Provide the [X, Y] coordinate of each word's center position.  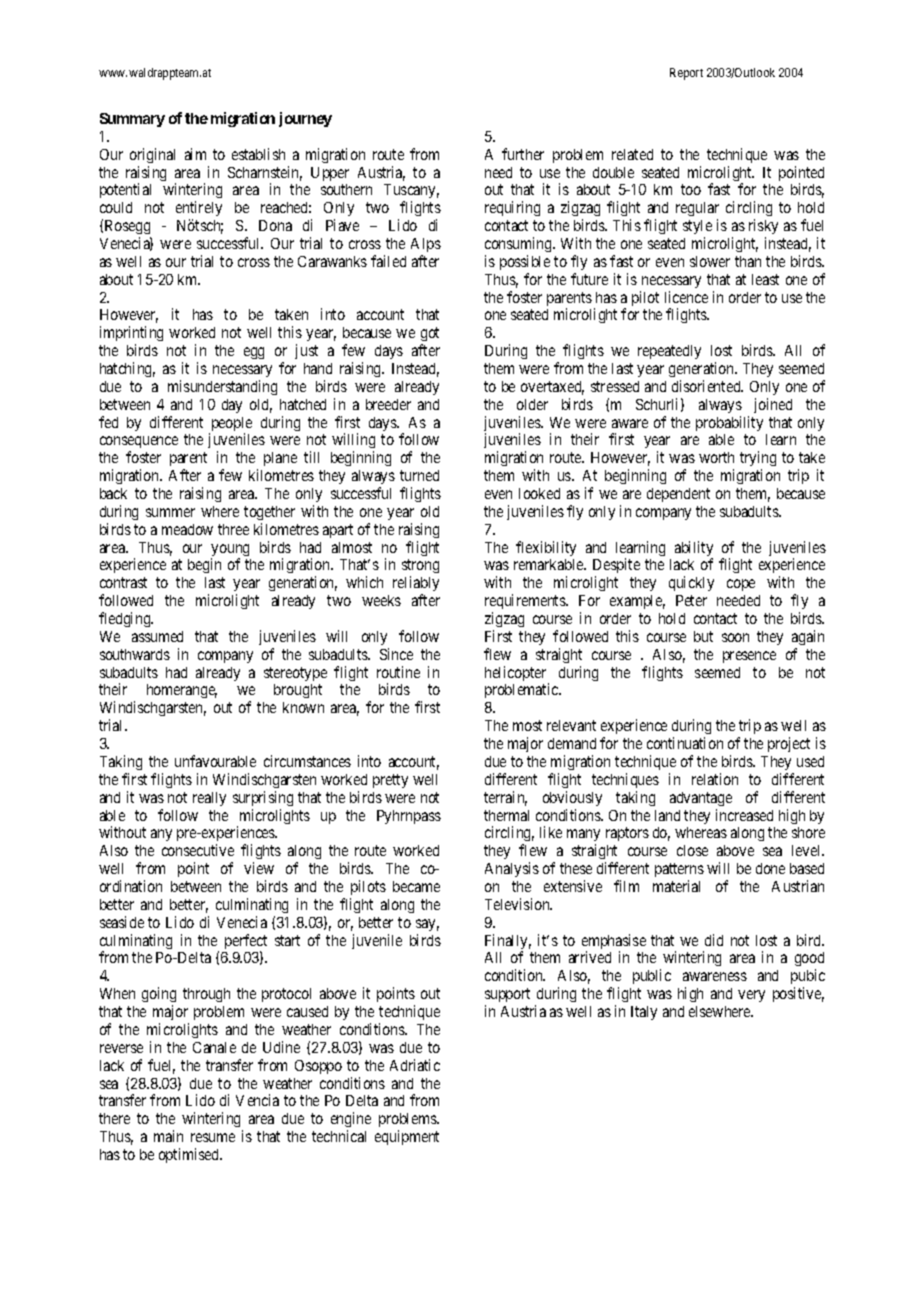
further [523, 154]
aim [195, 154]
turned [419, 475]
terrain [505, 798]
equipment [407, 1137]
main [168, 1136]
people [230, 425]
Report [686, 74]
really [209, 799]
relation [715, 779]
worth [716, 457]
